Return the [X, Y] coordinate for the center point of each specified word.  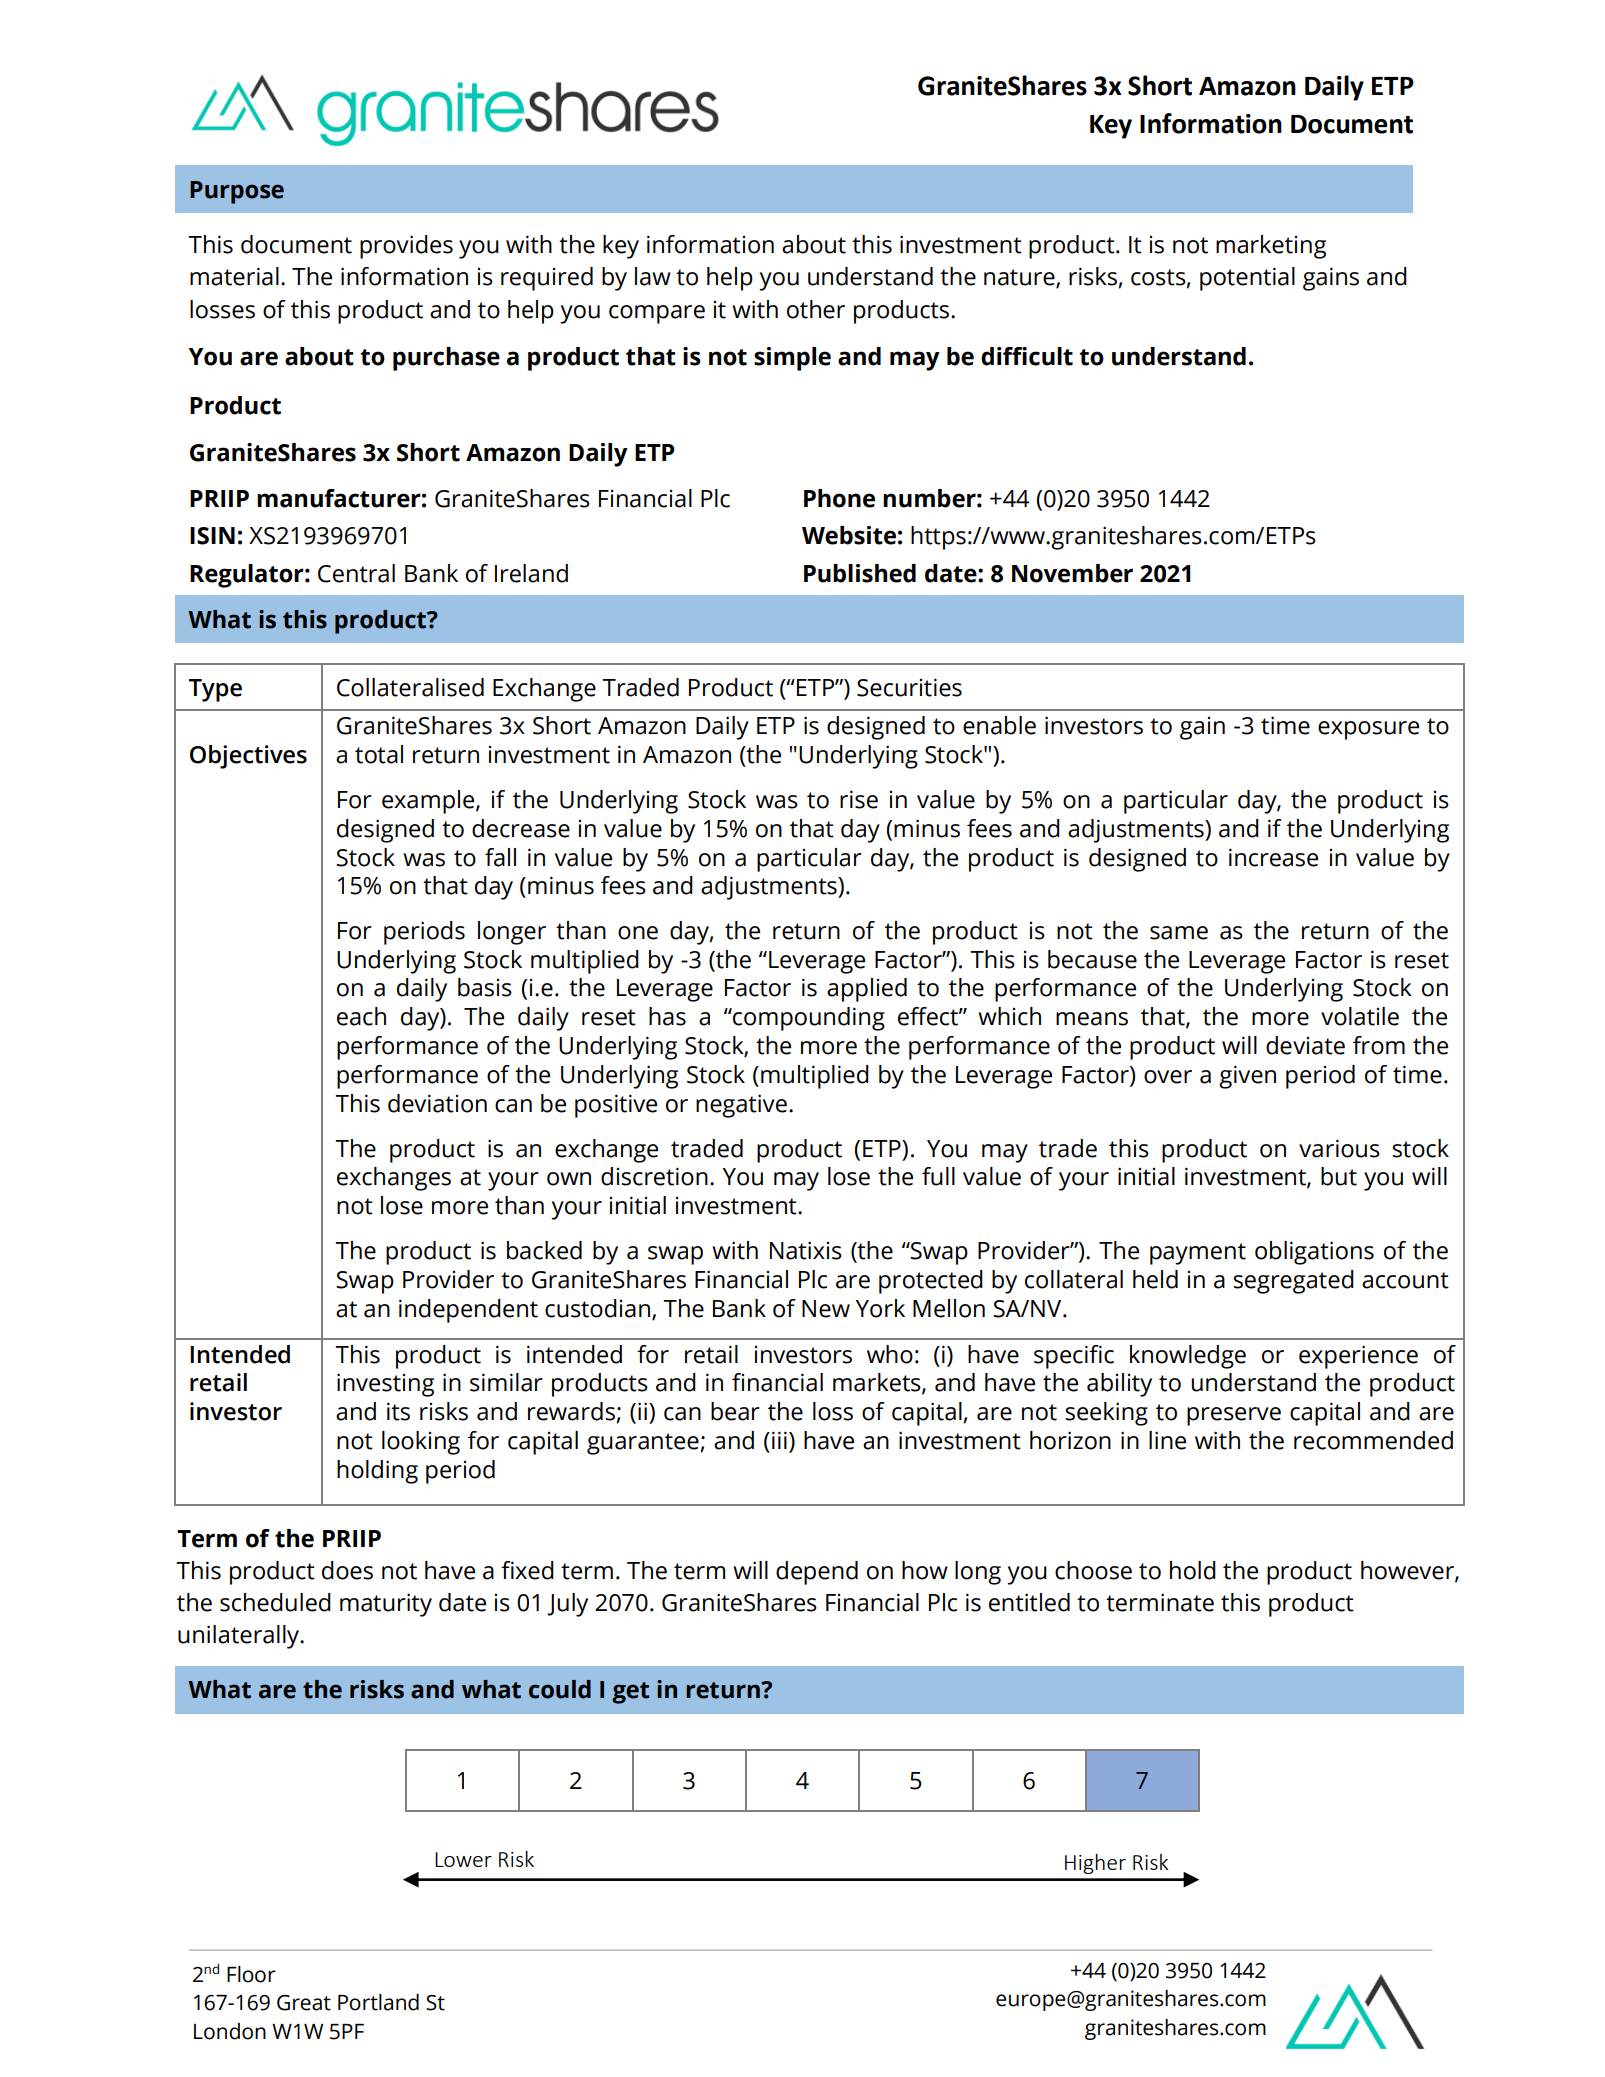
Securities [909, 687]
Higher [1095, 1863]
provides [406, 247]
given [1247, 1077]
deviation [437, 1103]
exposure [1368, 730]
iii [779, 1440]
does [347, 1570]
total [379, 754]
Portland [378, 2002]
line [1167, 1440]
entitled [1029, 1602]
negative [741, 1106]
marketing [1271, 247]
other [816, 309]
